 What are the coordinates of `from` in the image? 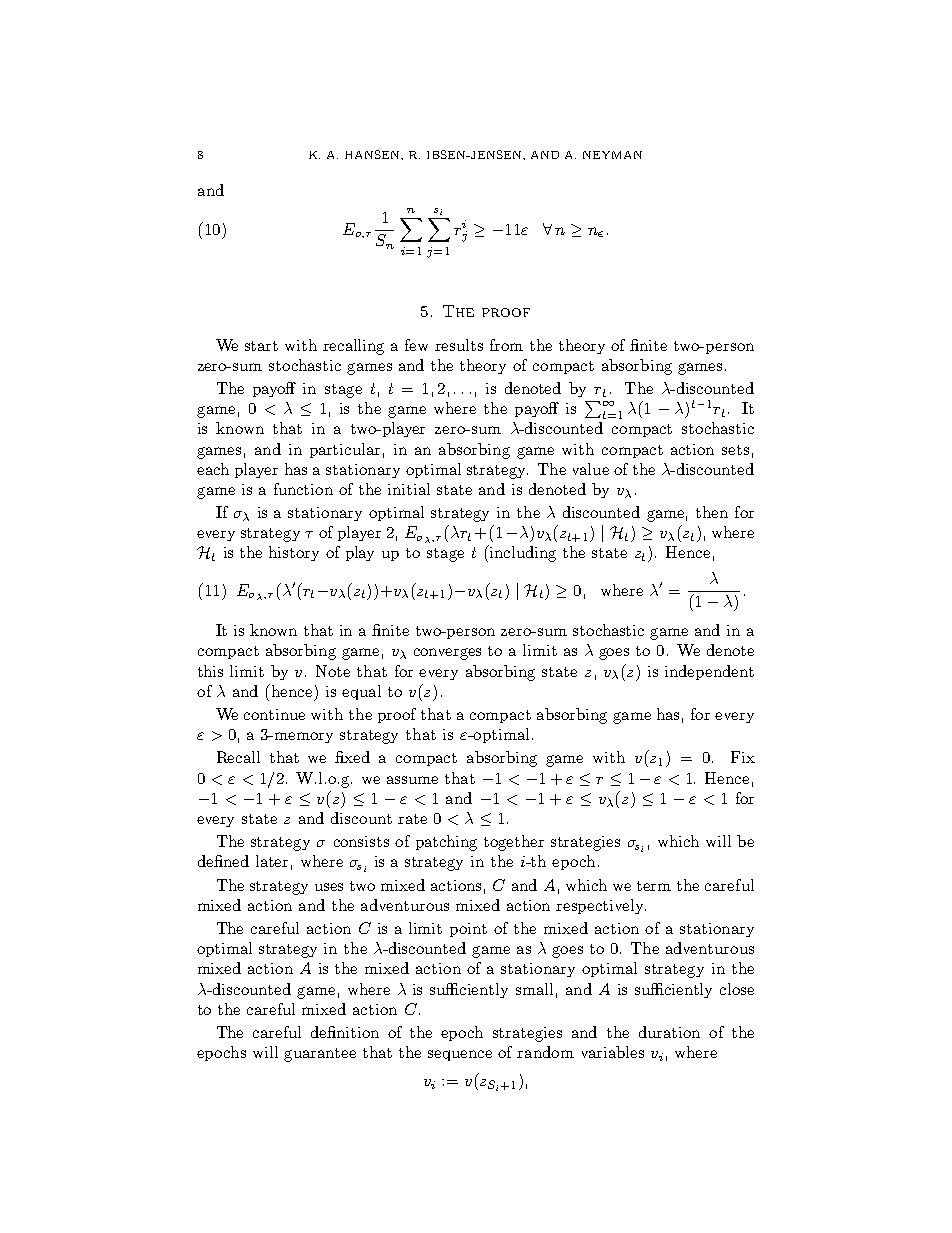 It's located at (506, 345).
